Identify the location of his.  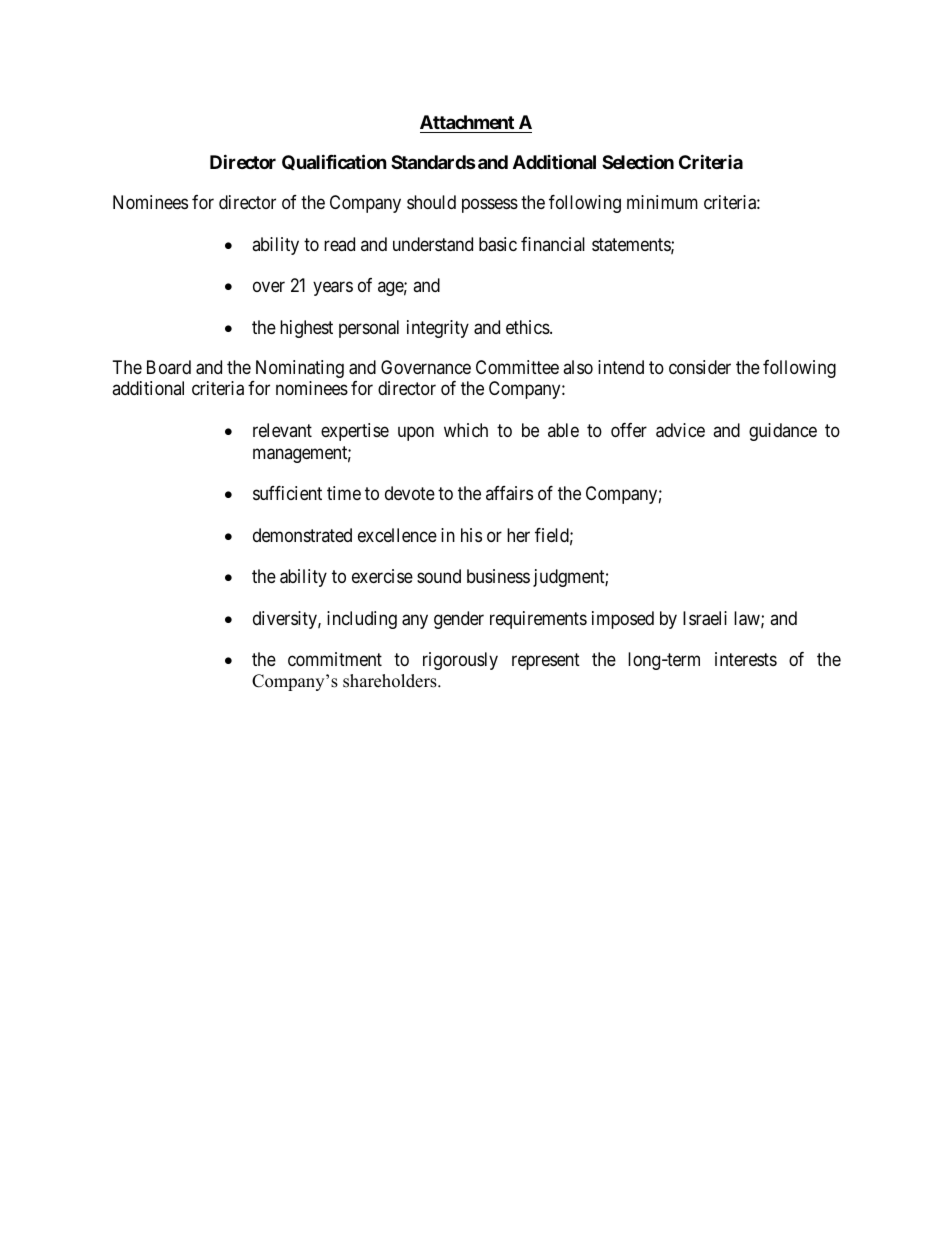
(471, 535).
